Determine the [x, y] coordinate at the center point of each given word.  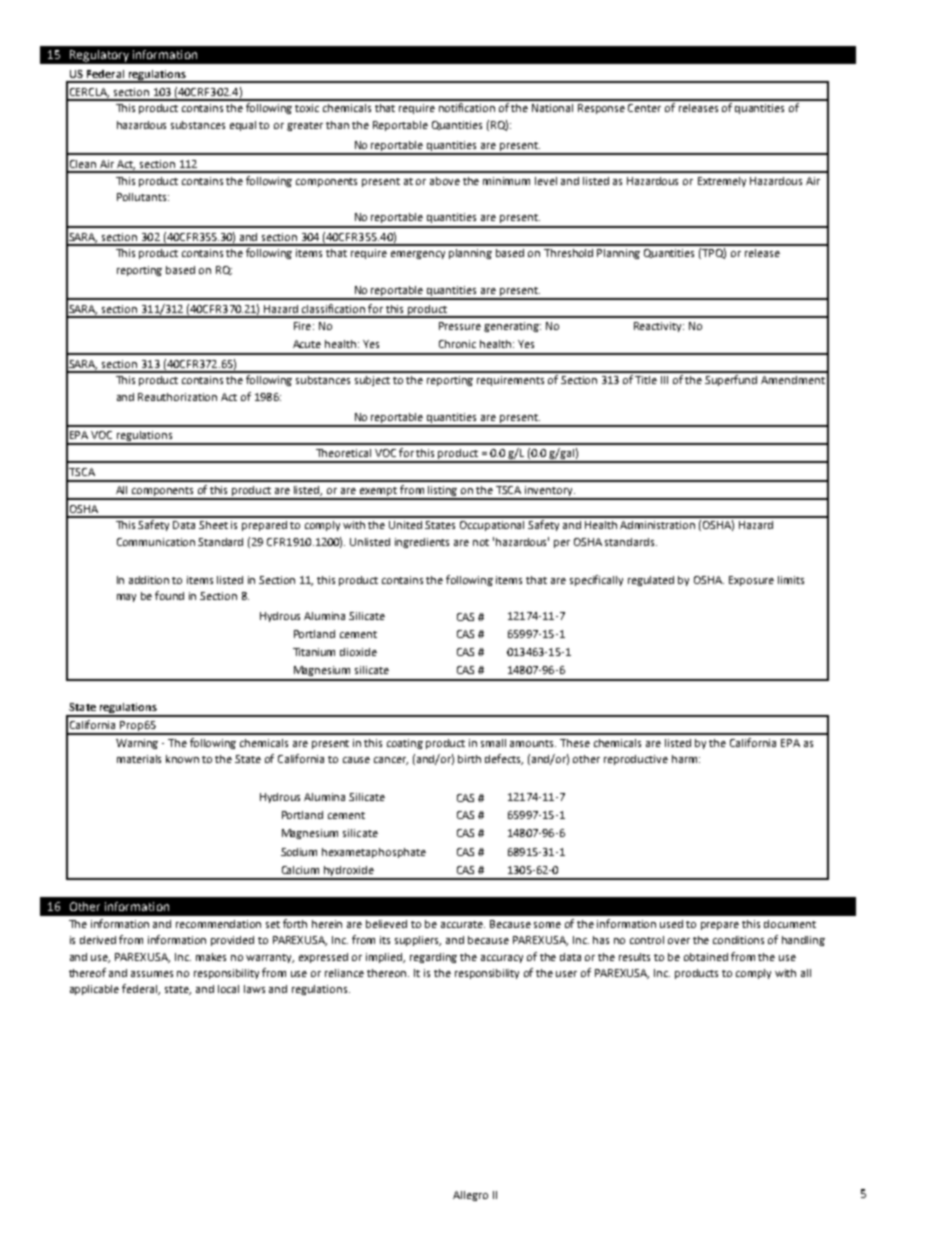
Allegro [470, 1196]
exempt [379, 493]
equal [243, 126]
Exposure [751, 581]
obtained [706, 957]
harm [684, 759]
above [445, 181]
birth [469, 759]
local [228, 989]
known [182, 759]
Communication [156, 542]
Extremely [722, 182]
